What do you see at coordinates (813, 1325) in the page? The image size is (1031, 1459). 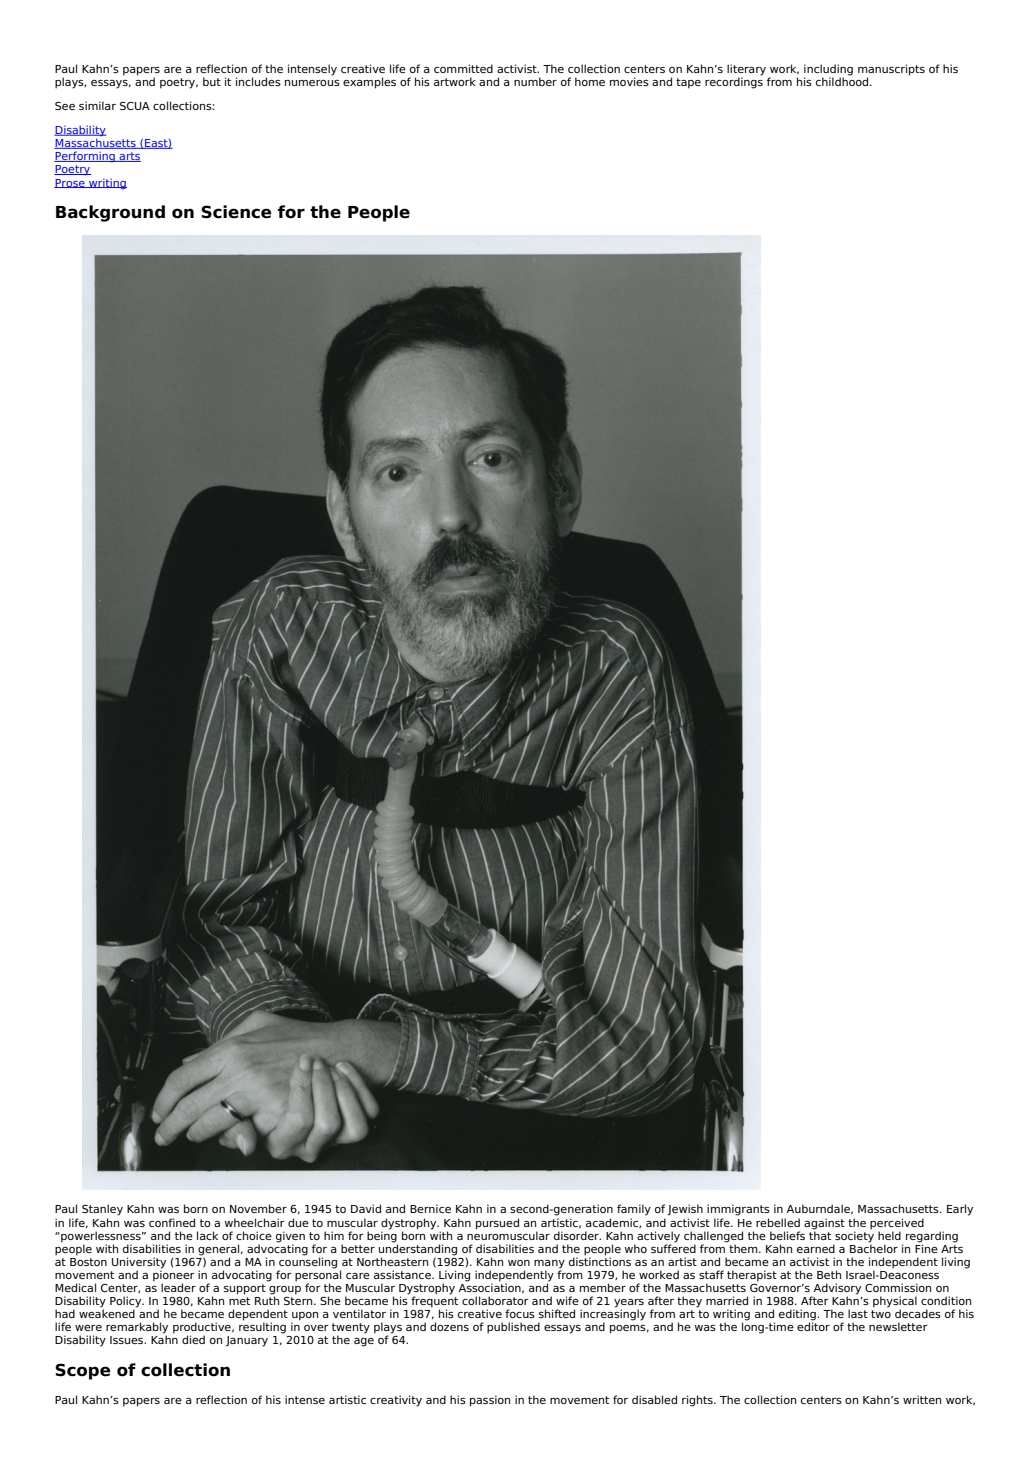 I see `editor` at bounding box center [813, 1325].
